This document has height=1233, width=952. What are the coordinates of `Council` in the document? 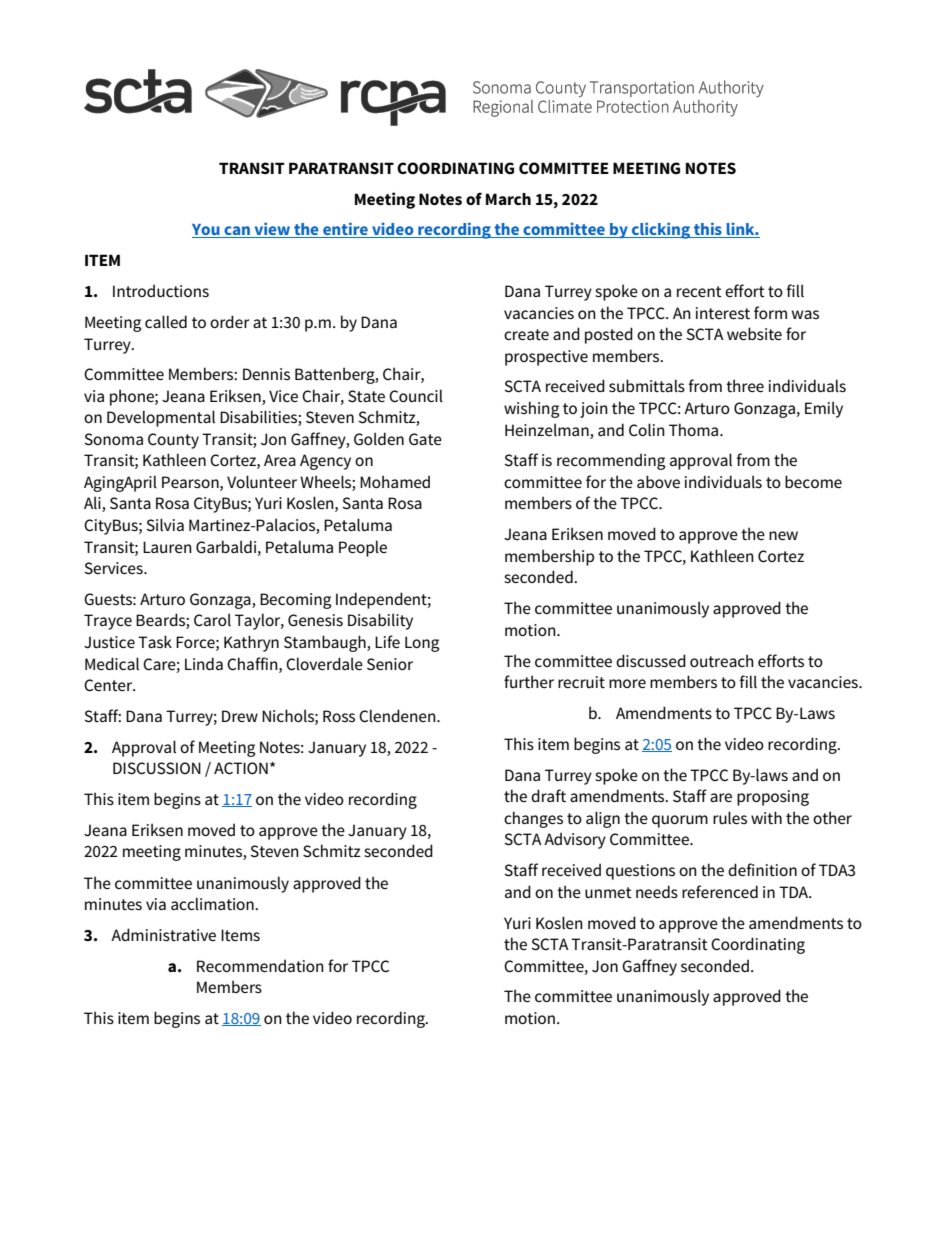 It's located at (416, 395).
